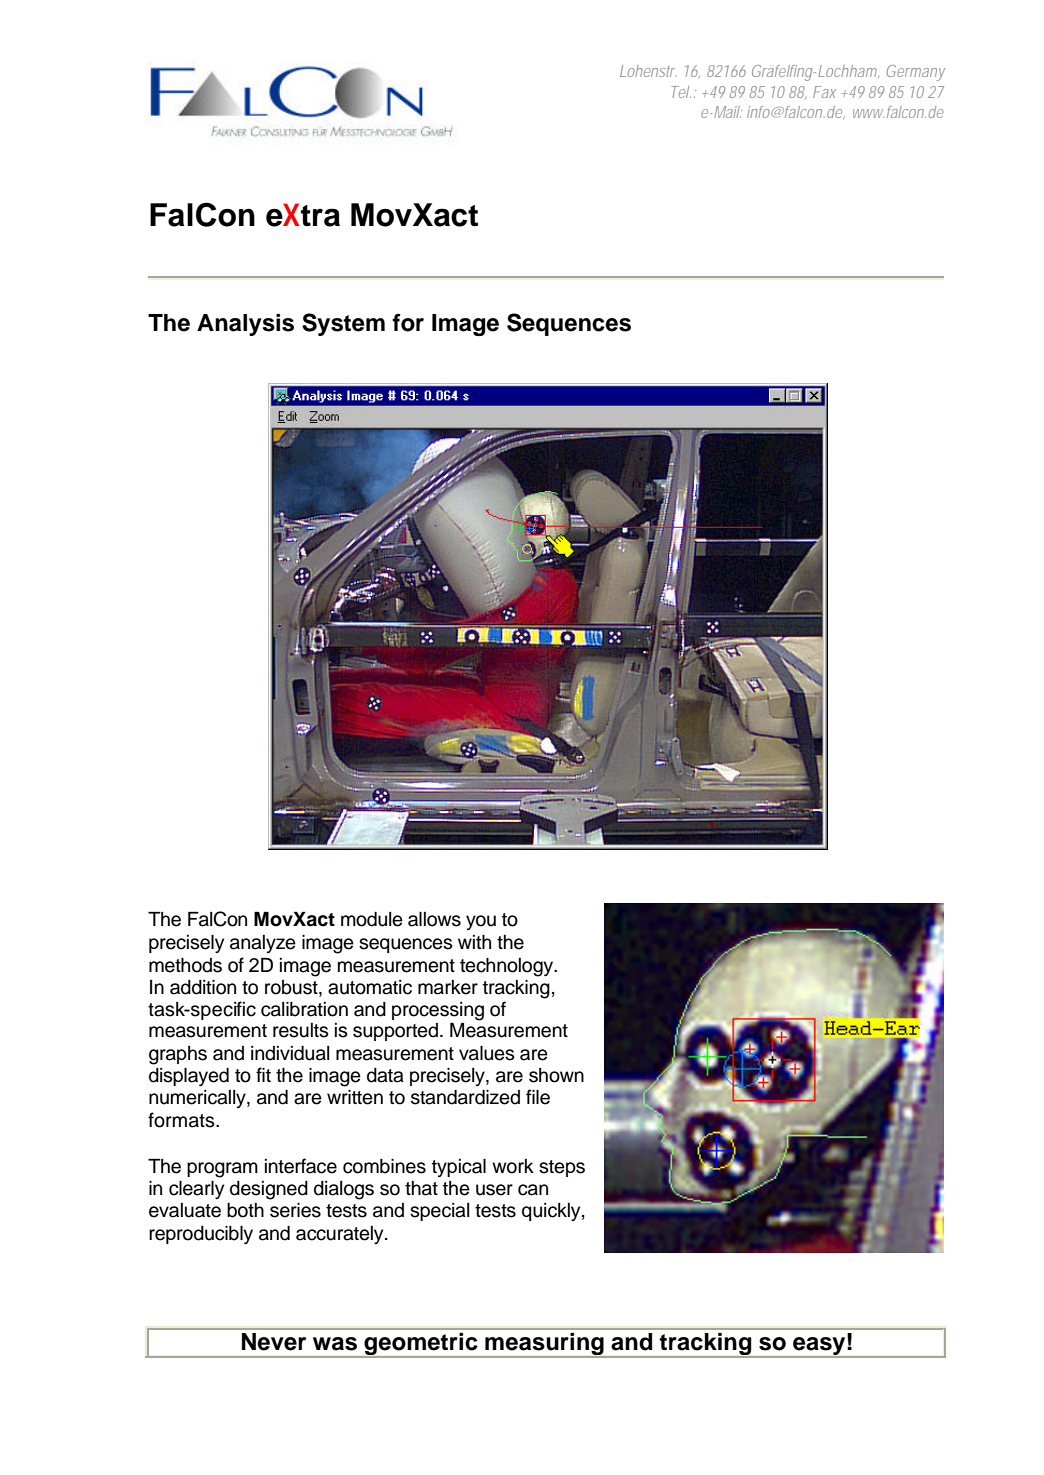 This page has width=1044, height=1475. I want to click on you, so click(481, 922).
